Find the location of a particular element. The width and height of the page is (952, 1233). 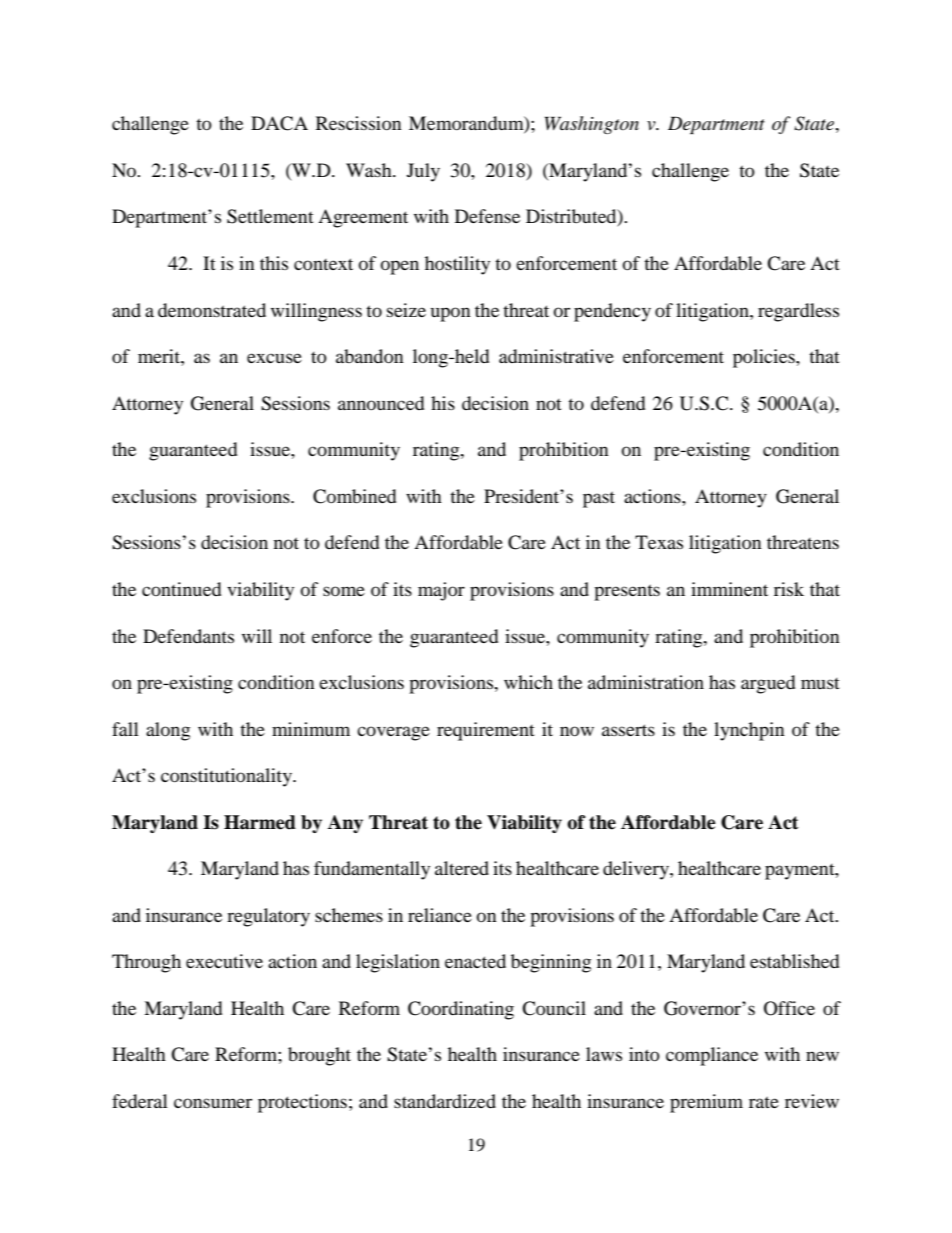

consumer is located at coordinates (213, 1103).
